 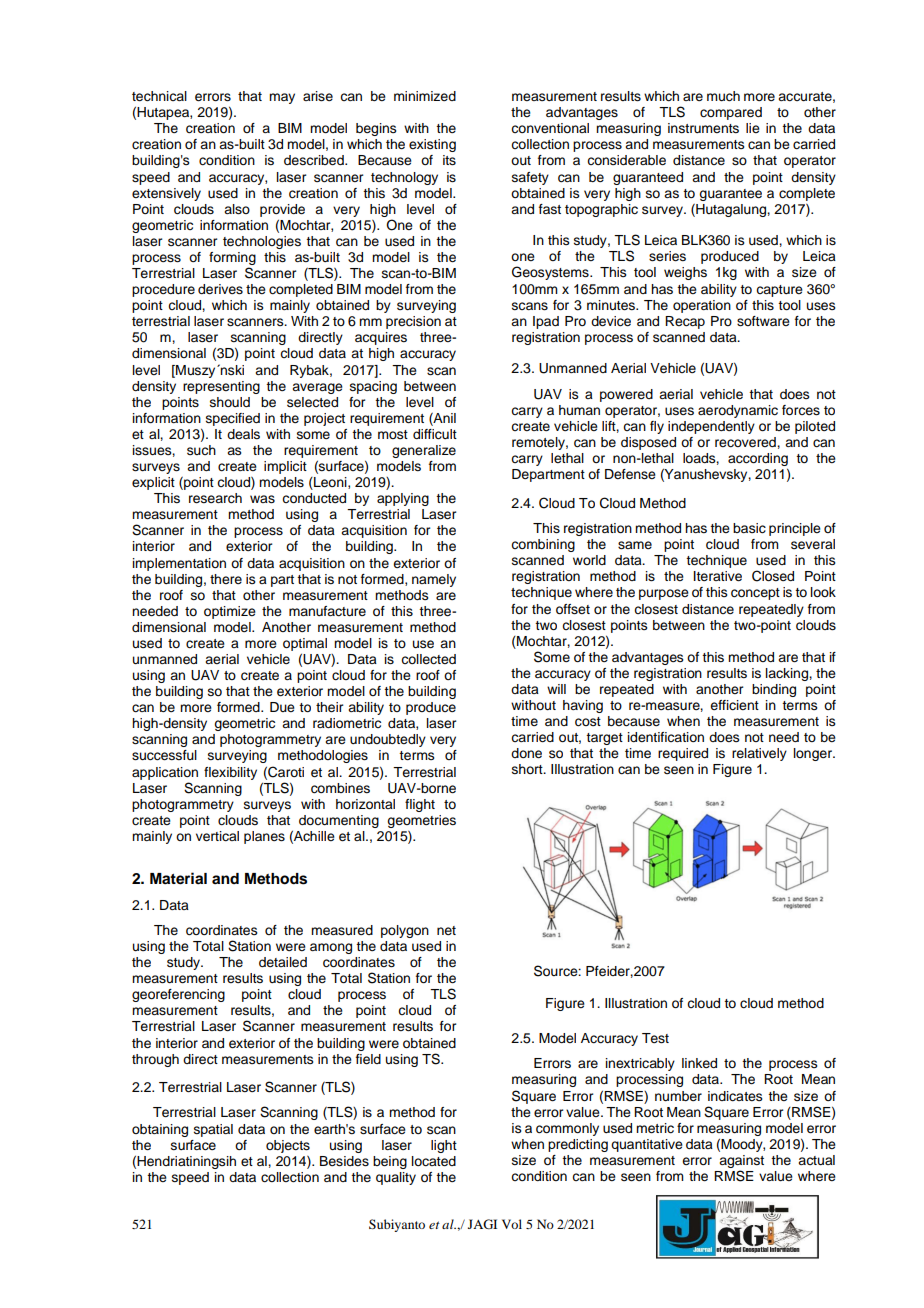 I want to click on vertical, so click(x=217, y=836).
